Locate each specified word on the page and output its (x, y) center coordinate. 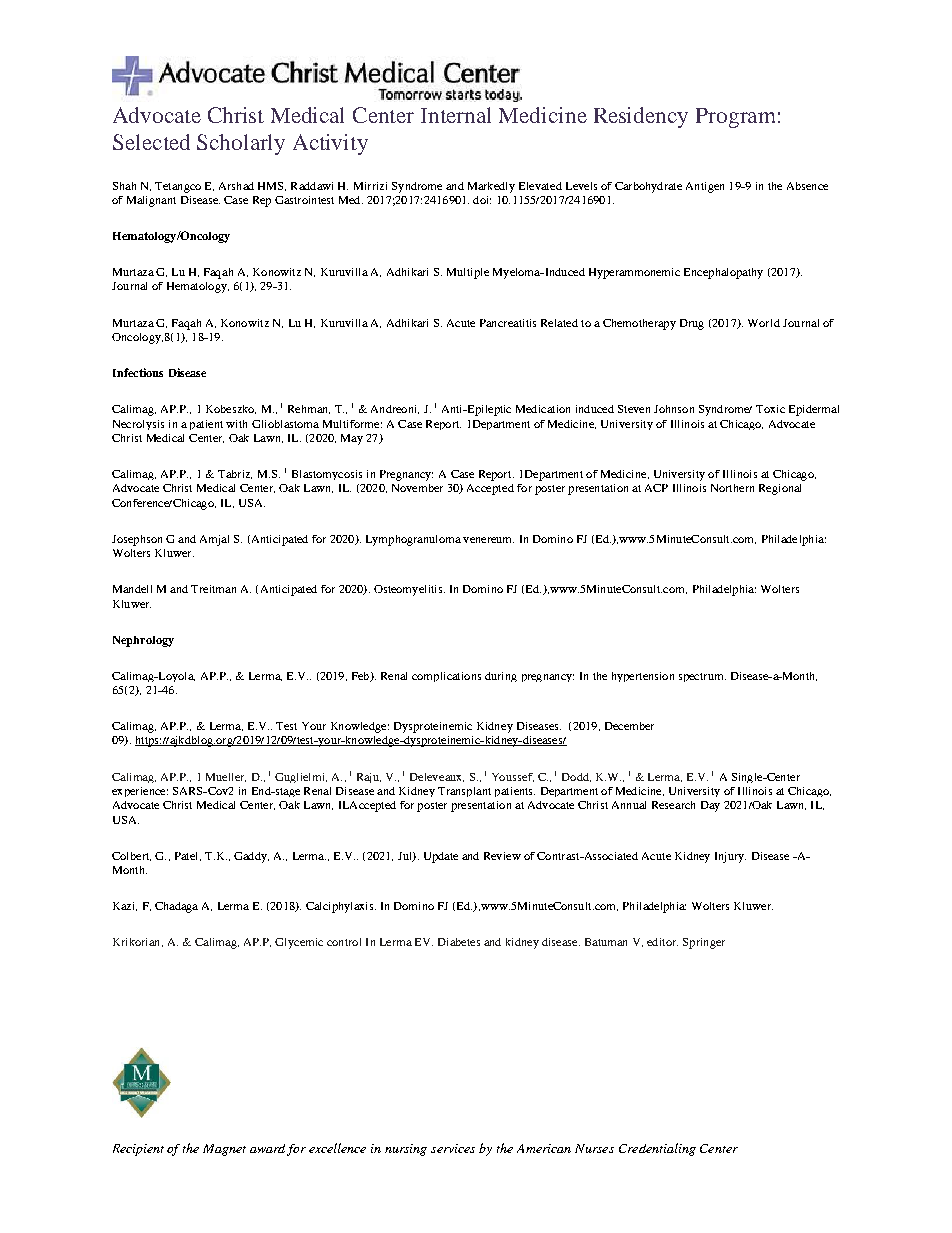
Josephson (137, 540)
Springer (704, 943)
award (267, 1148)
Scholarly (241, 144)
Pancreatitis (508, 323)
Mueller (226, 777)
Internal (456, 115)
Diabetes (459, 942)
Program (735, 118)
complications (446, 677)
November (417, 488)
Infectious (138, 372)
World (764, 323)
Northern (732, 488)
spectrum (702, 677)
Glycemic (299, 943)
